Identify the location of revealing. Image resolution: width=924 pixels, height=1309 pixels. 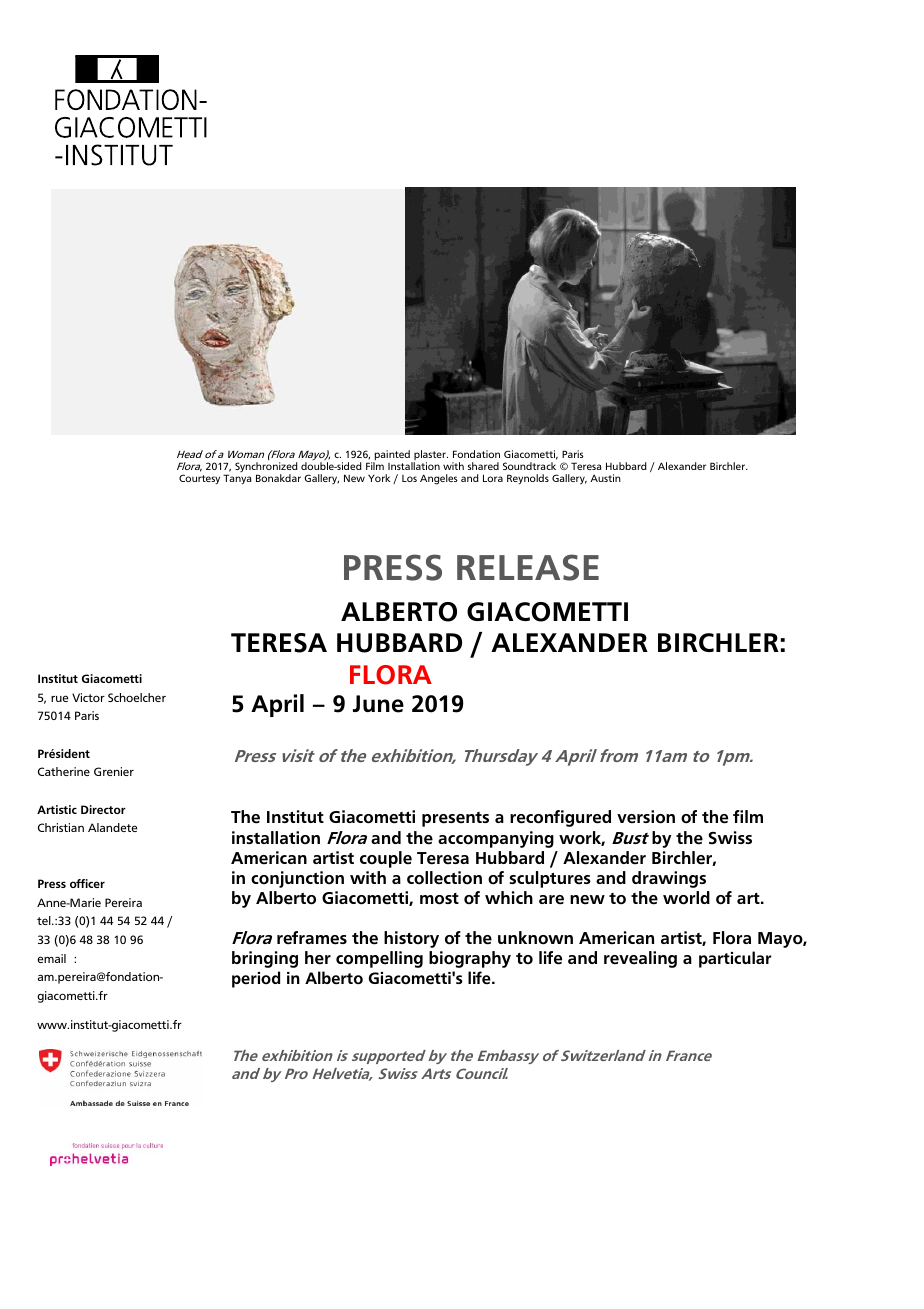
(640, 959).
